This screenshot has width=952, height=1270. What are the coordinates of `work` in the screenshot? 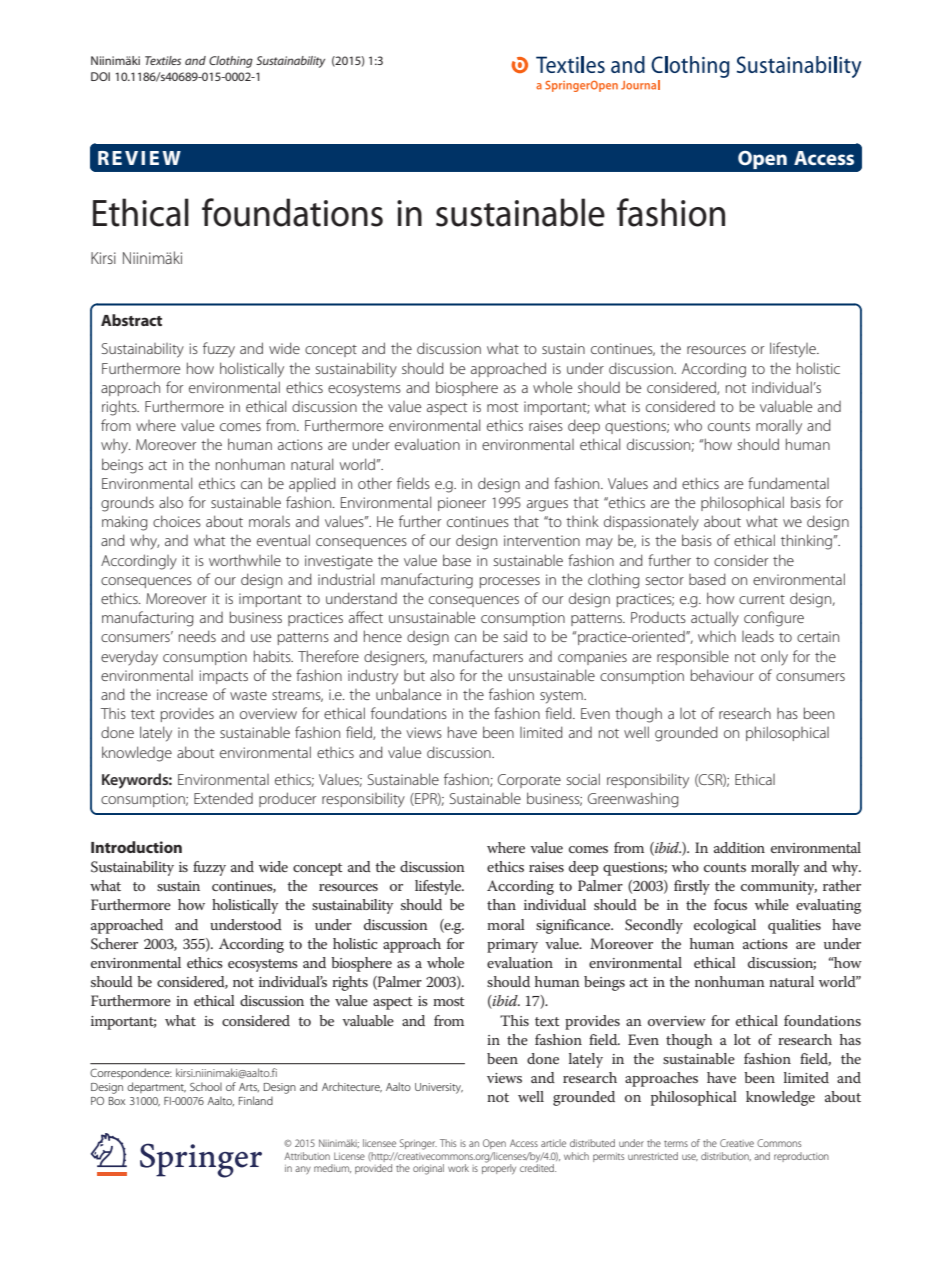 It's located at (458, 1168).
